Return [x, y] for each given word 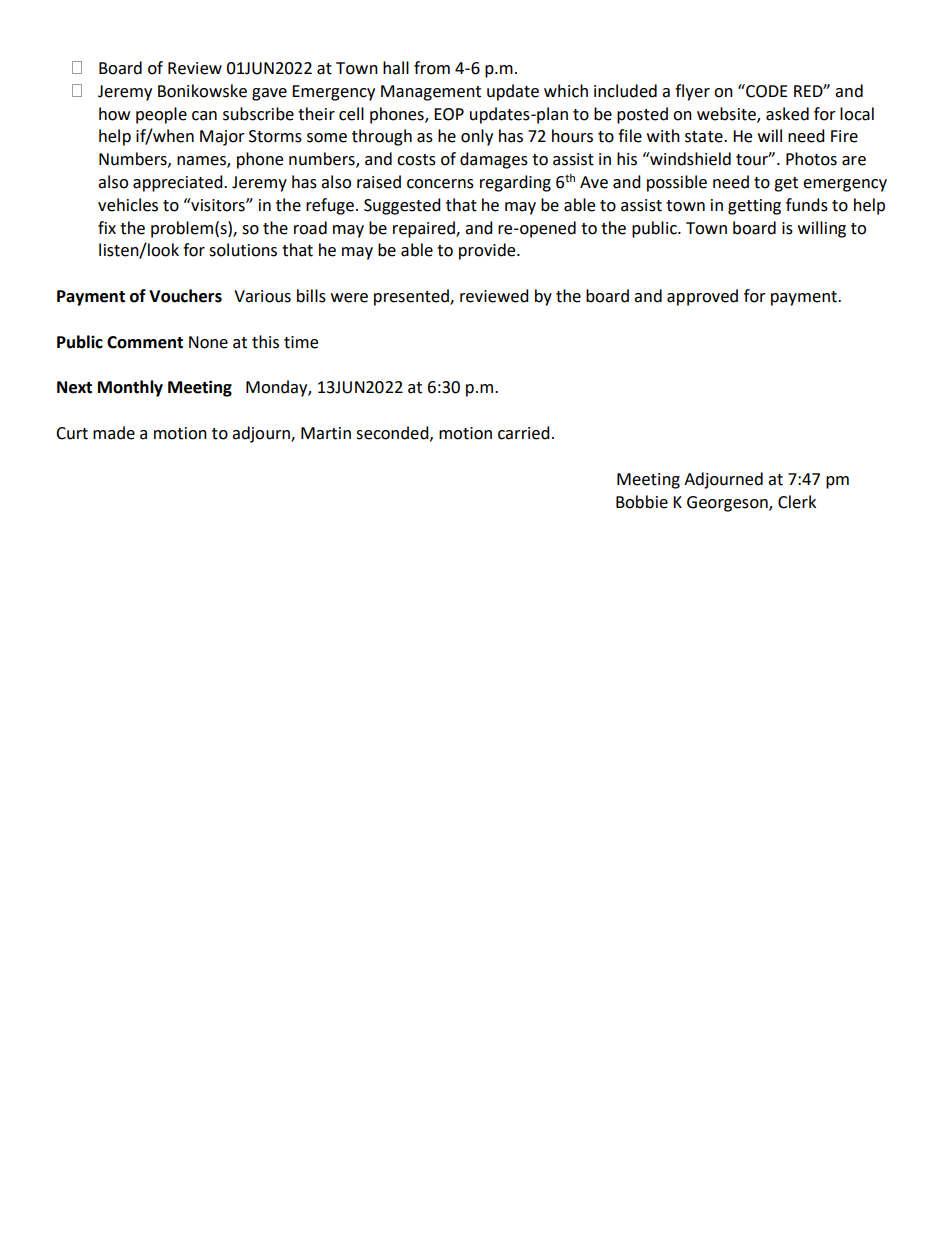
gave [269, 94]
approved [702, 297]
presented [412, 297]
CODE [766, 91]
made [114, 433]
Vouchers [185, 296]
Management [431, 93]
